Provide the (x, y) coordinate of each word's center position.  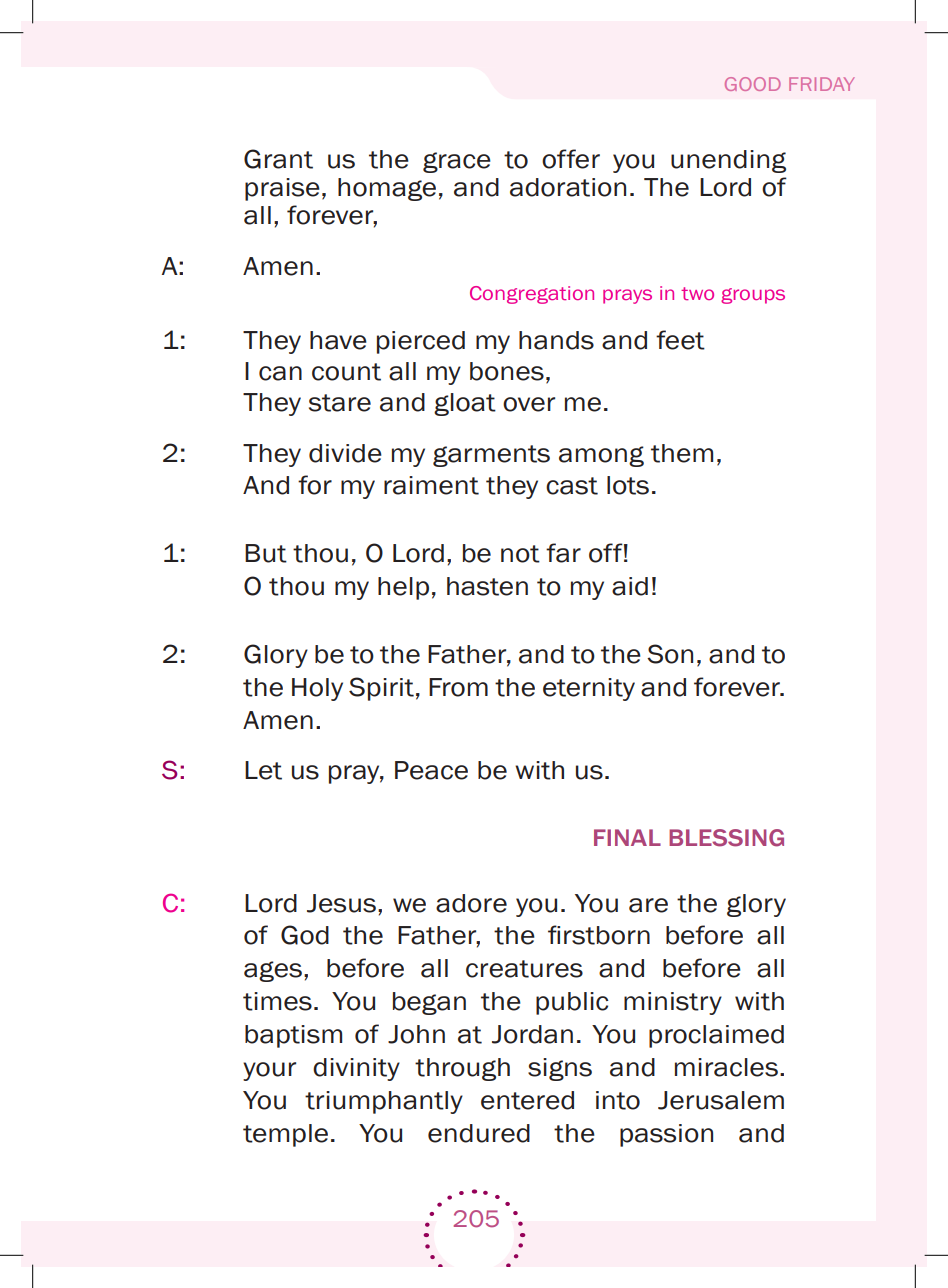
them (682, 453)
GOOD (753, 84)
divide (345, 453)
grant (278, 159)
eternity (589, 689)
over (529, 404)
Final (627, 837)
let (263, 770)
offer (571, 159)
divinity (356, 1069)
